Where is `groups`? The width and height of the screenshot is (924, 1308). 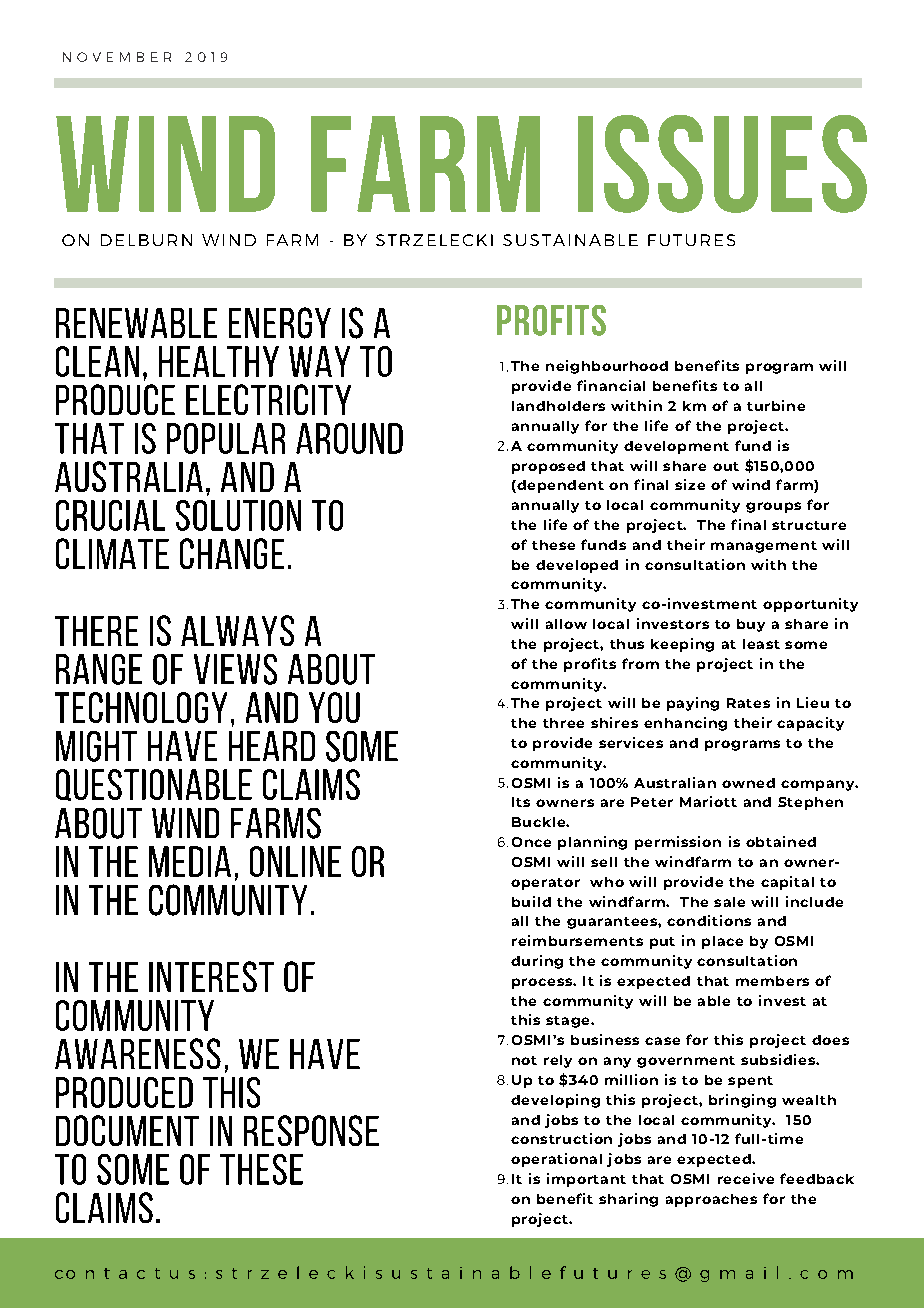 groups is located at coordinates (773, 507).
